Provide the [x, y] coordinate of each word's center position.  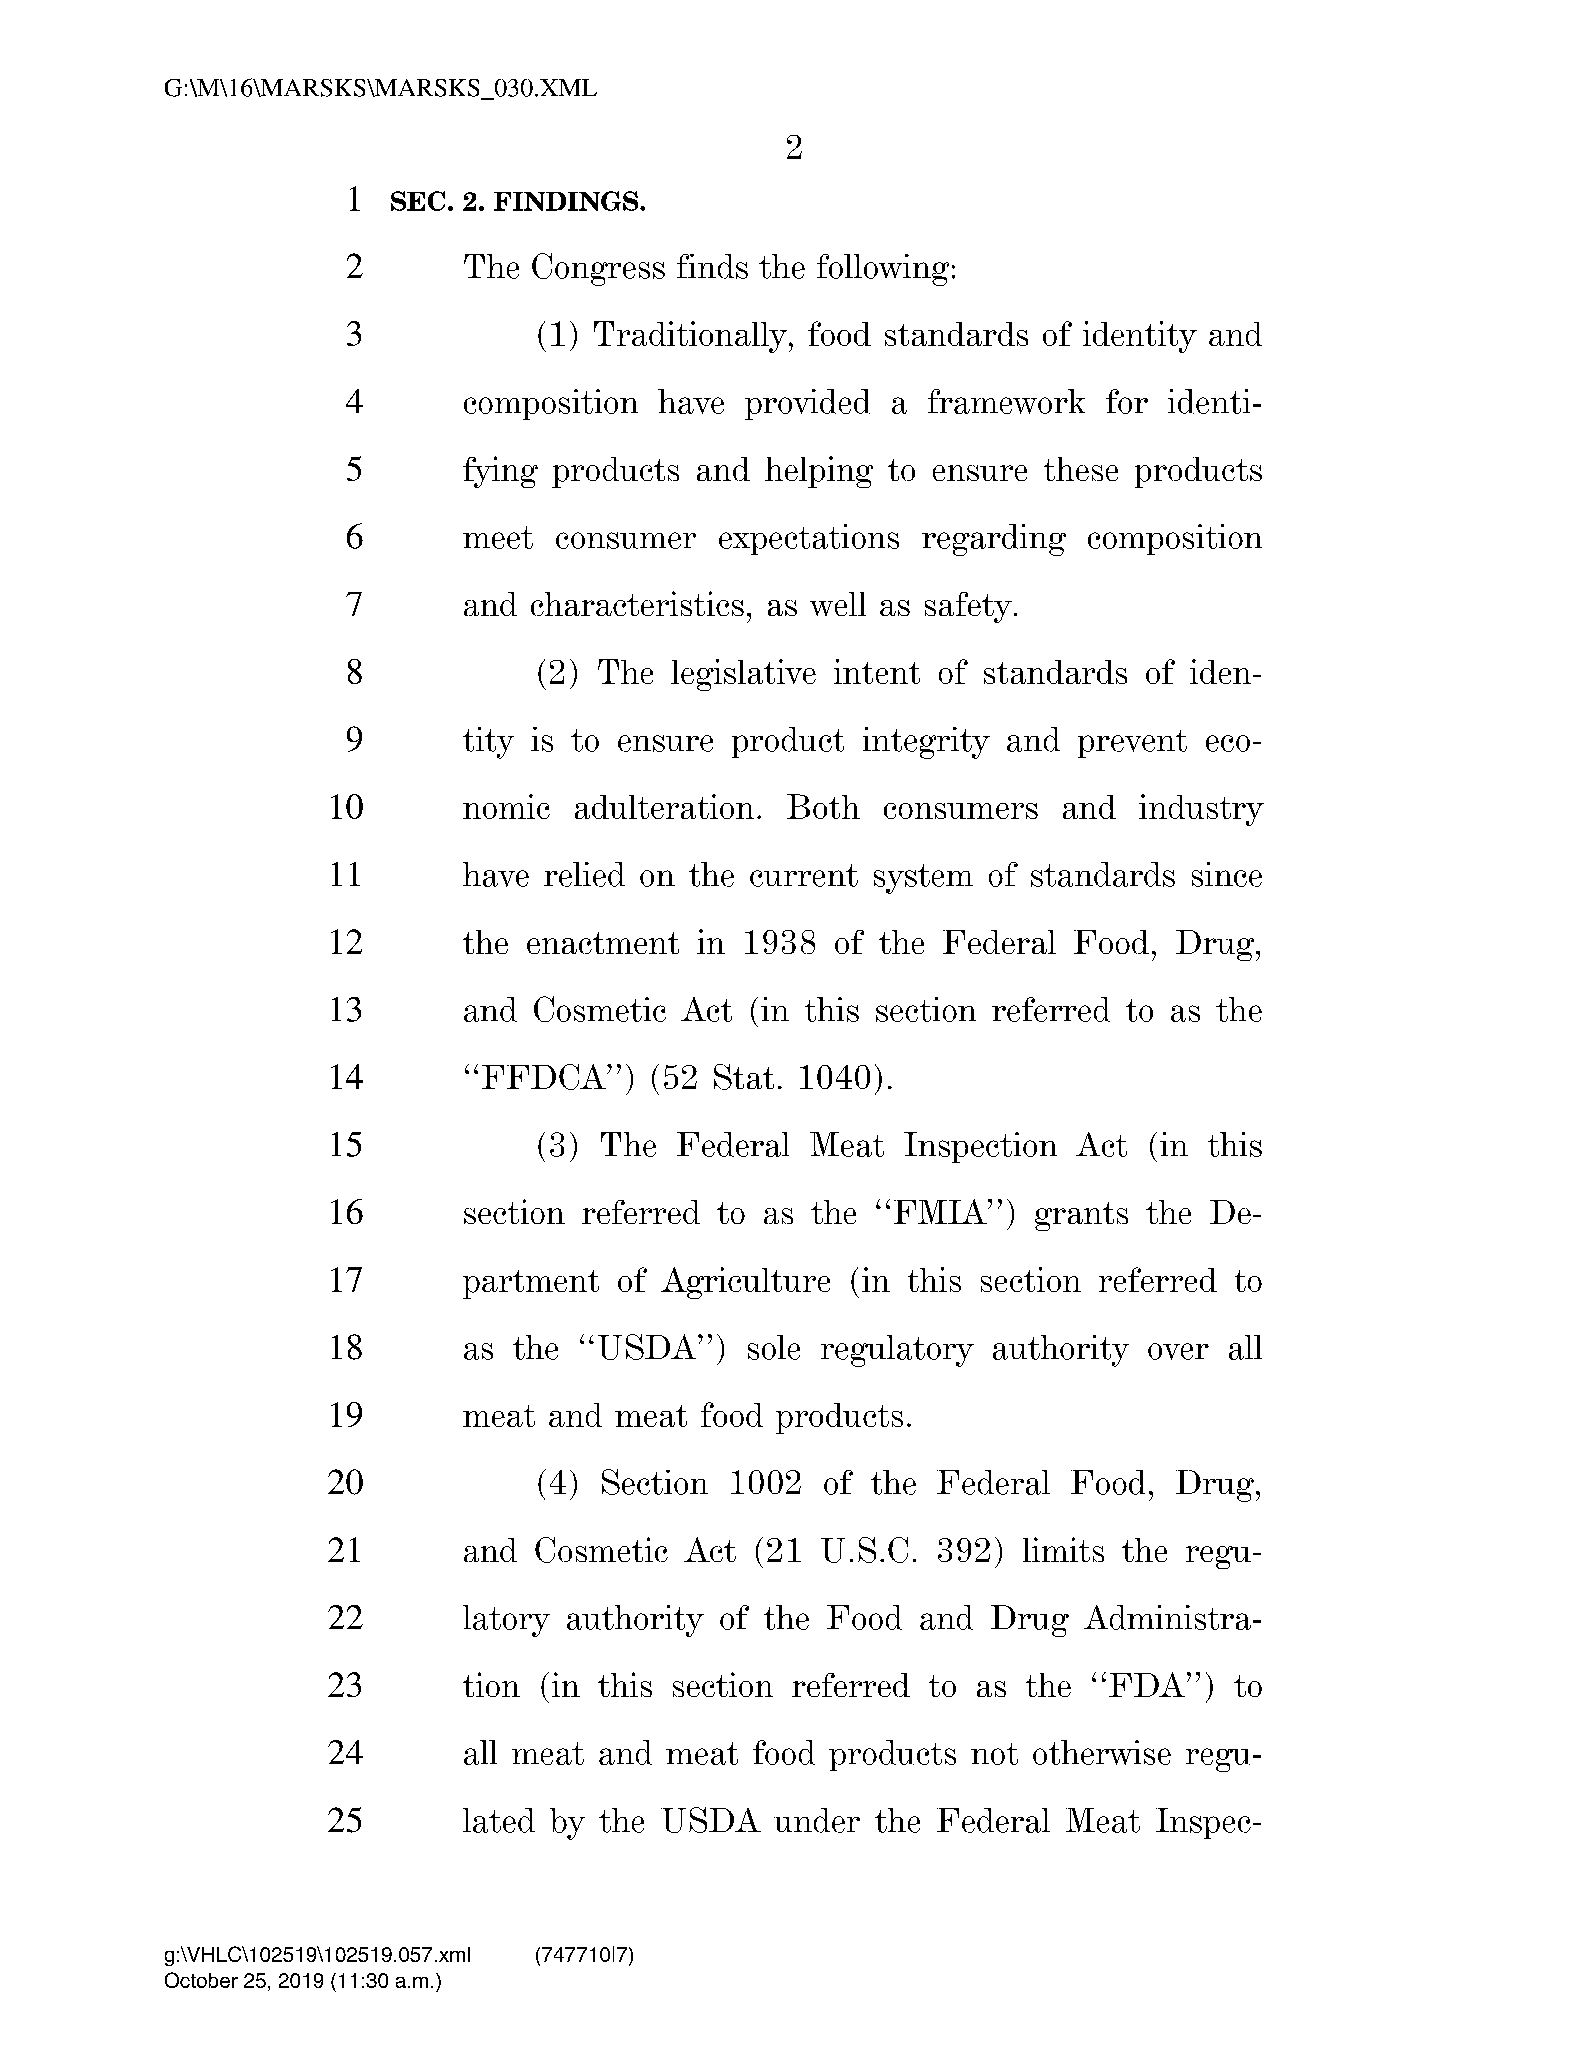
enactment [603, 943]
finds [712, 266]
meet [498, 537]
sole [774, 1347]
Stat [744, 1077]
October [201, 1980]
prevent [1132, 744]
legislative [743, 675]
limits [1063, 1549]
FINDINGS [567, 201]
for [1127, 401]
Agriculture [745, 1283]
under [817, 1820]
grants [1081, 1216]
